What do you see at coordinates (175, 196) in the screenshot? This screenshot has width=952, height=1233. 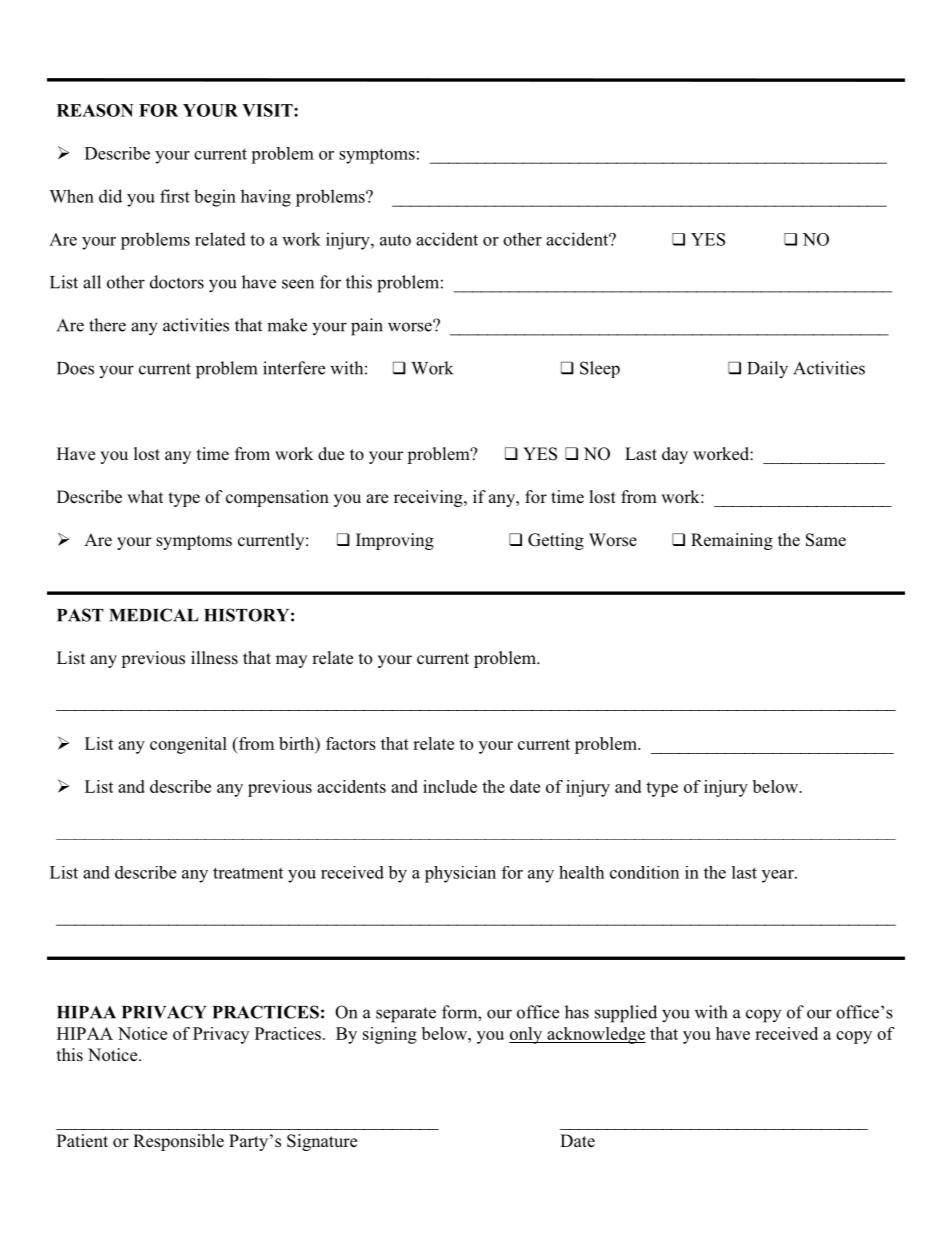 I see `first` at bounding box center [175, 196].
